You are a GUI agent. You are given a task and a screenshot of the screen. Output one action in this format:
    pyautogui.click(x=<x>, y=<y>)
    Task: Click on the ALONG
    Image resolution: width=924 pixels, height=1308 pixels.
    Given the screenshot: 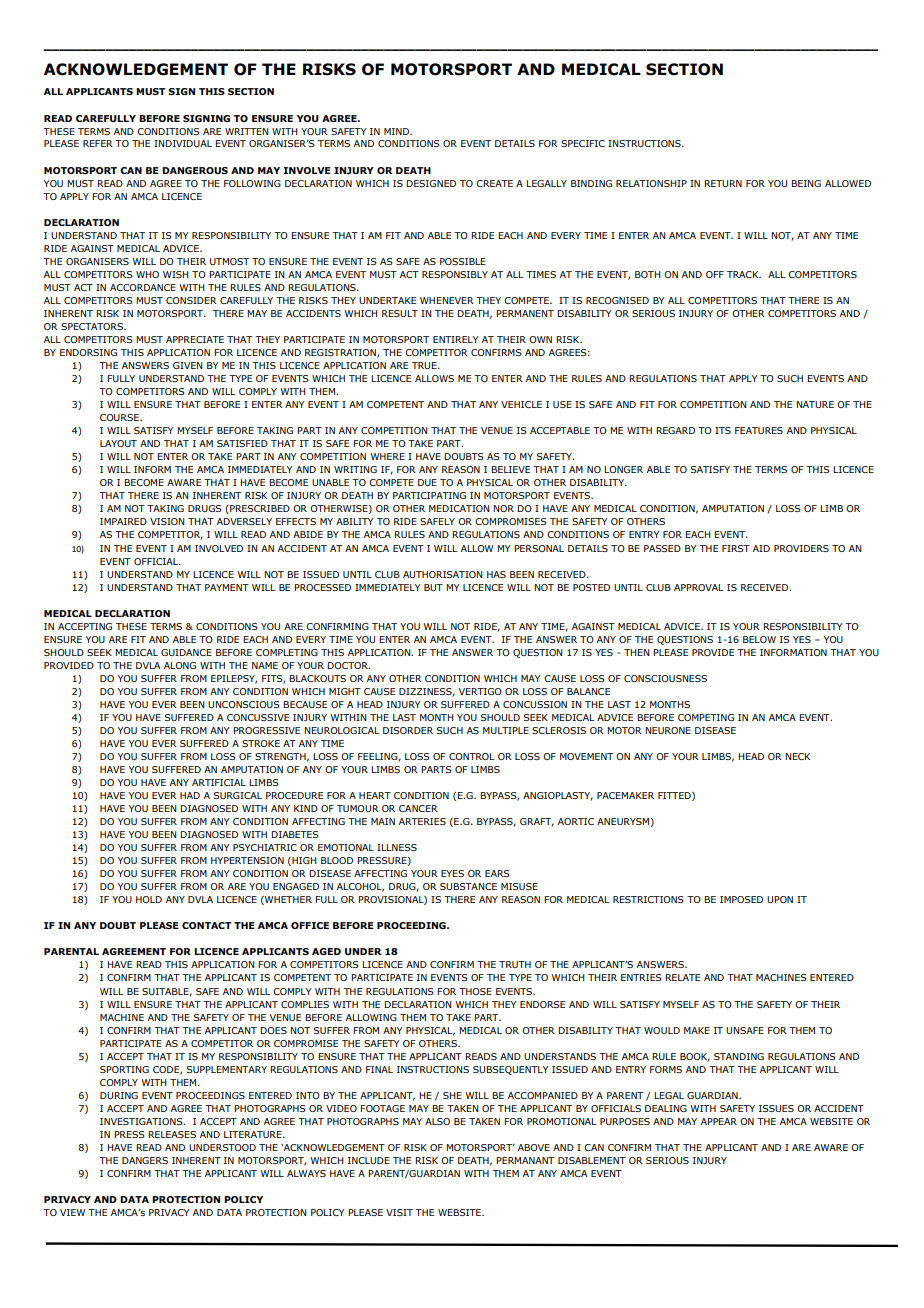 What is the action you would take?
    pyautogui.click(x=180, y=665)
